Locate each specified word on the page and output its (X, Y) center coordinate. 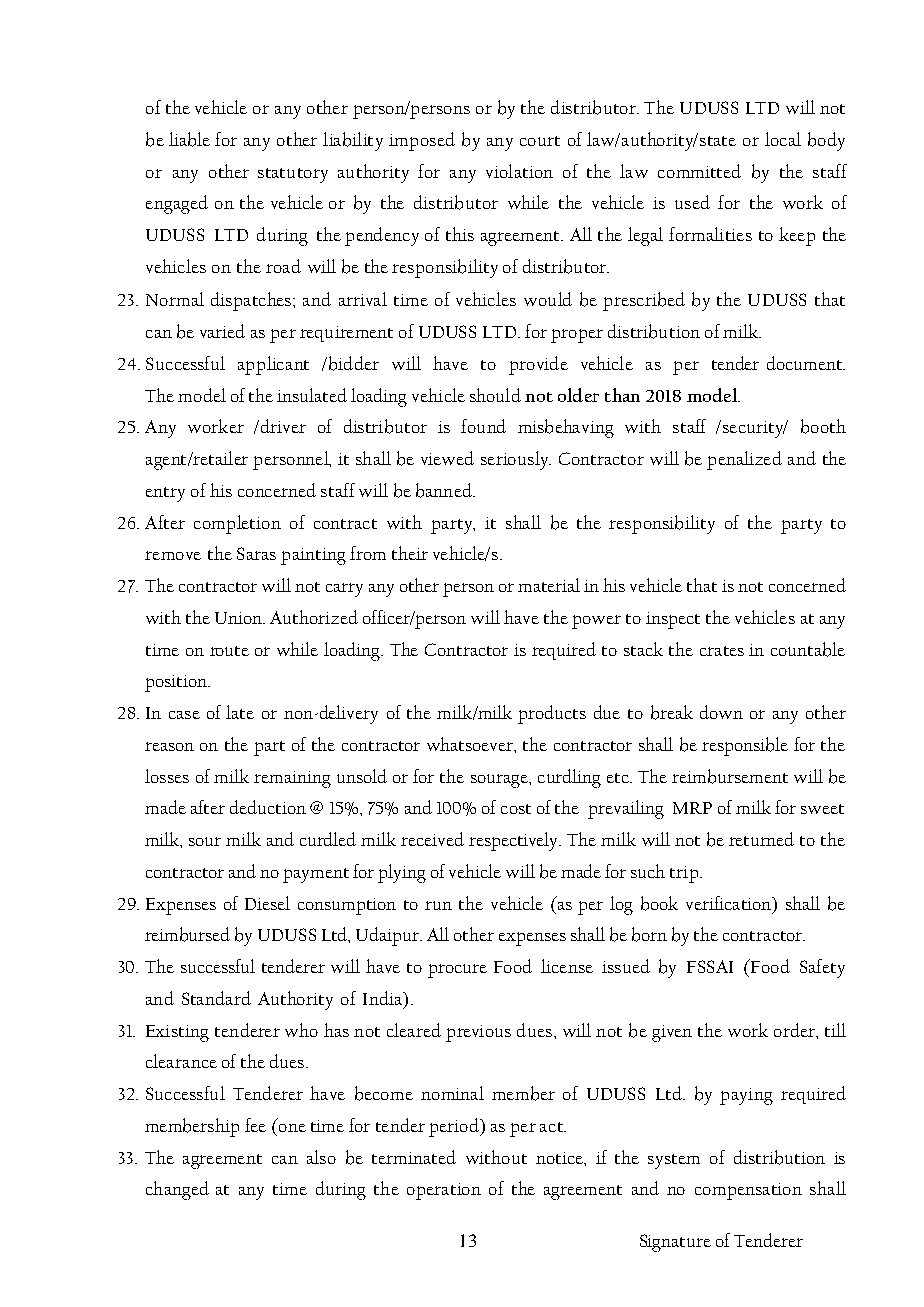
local (783, 139)
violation (519, 171)
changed (177, 1190)
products (552, 714)
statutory (293, 175)
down (721, 712)
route (229, 651)
